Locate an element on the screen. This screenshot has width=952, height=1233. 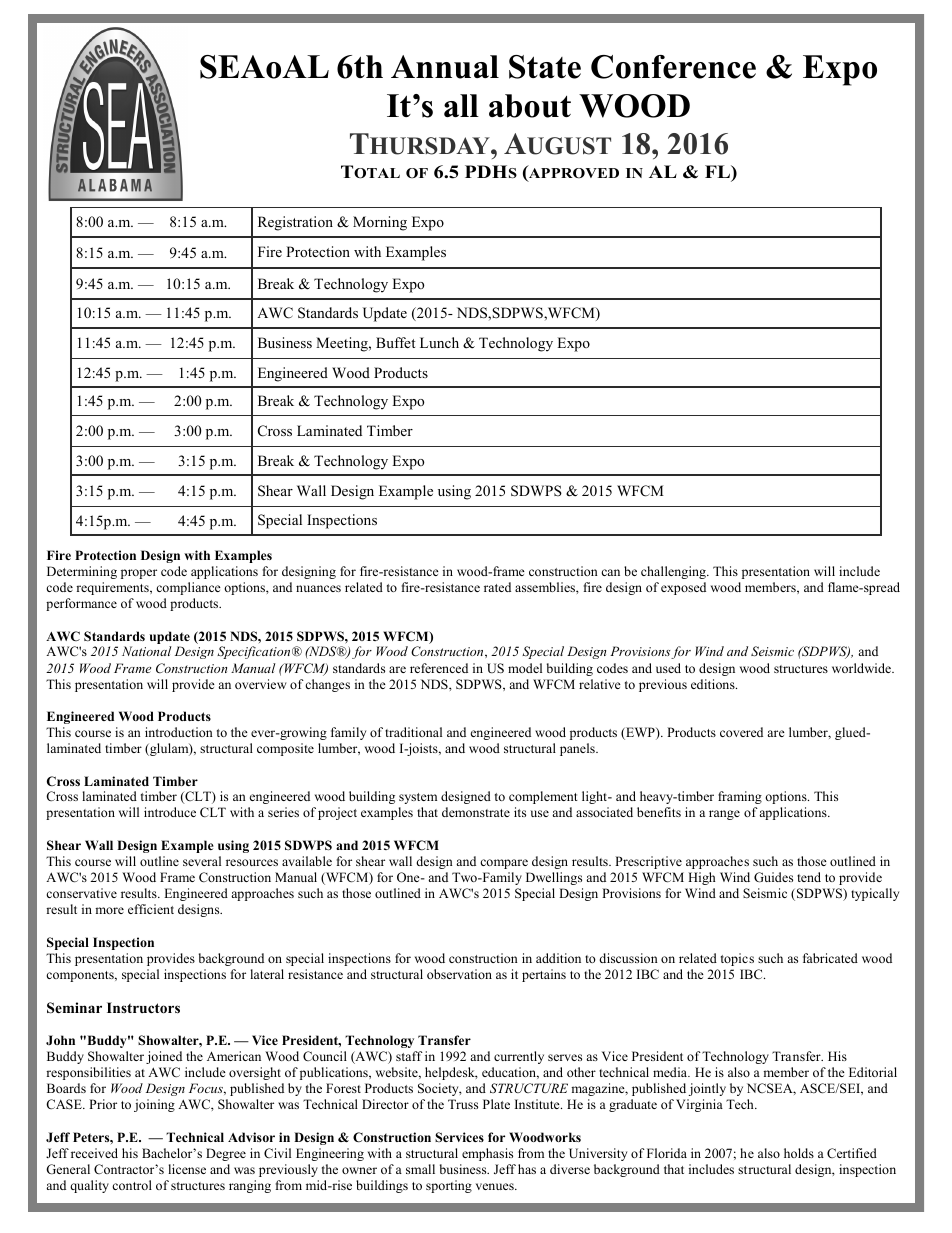
challenging is located at coordinates (674, 572).
